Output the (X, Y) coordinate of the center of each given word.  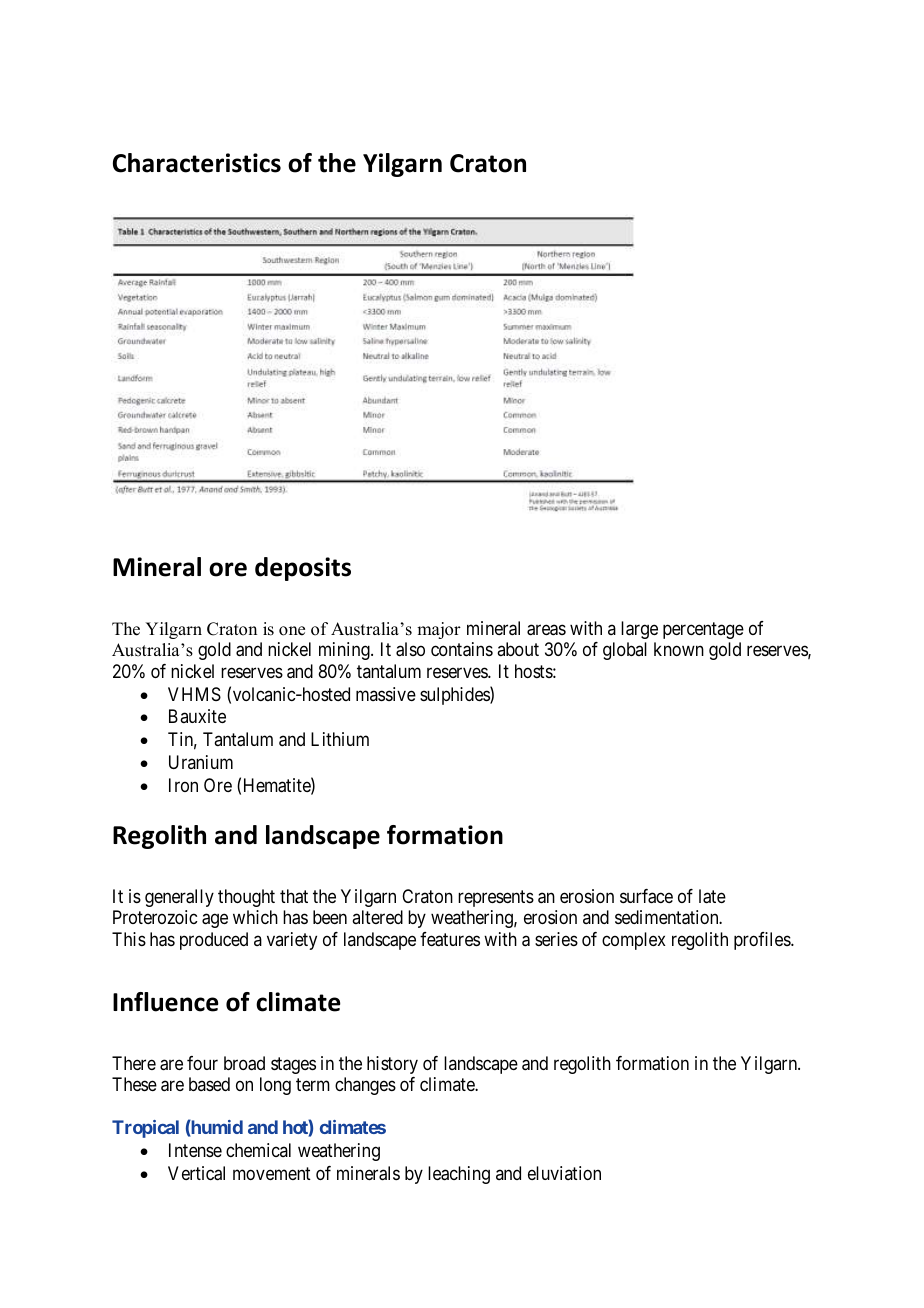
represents (496, 898)
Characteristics (197, 163)
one (292, 631)
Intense (195, 1150)
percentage (703, 630)
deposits (303, 569)
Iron (183, 785)
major (439, 630)
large (639, 630)
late (712, 896)
